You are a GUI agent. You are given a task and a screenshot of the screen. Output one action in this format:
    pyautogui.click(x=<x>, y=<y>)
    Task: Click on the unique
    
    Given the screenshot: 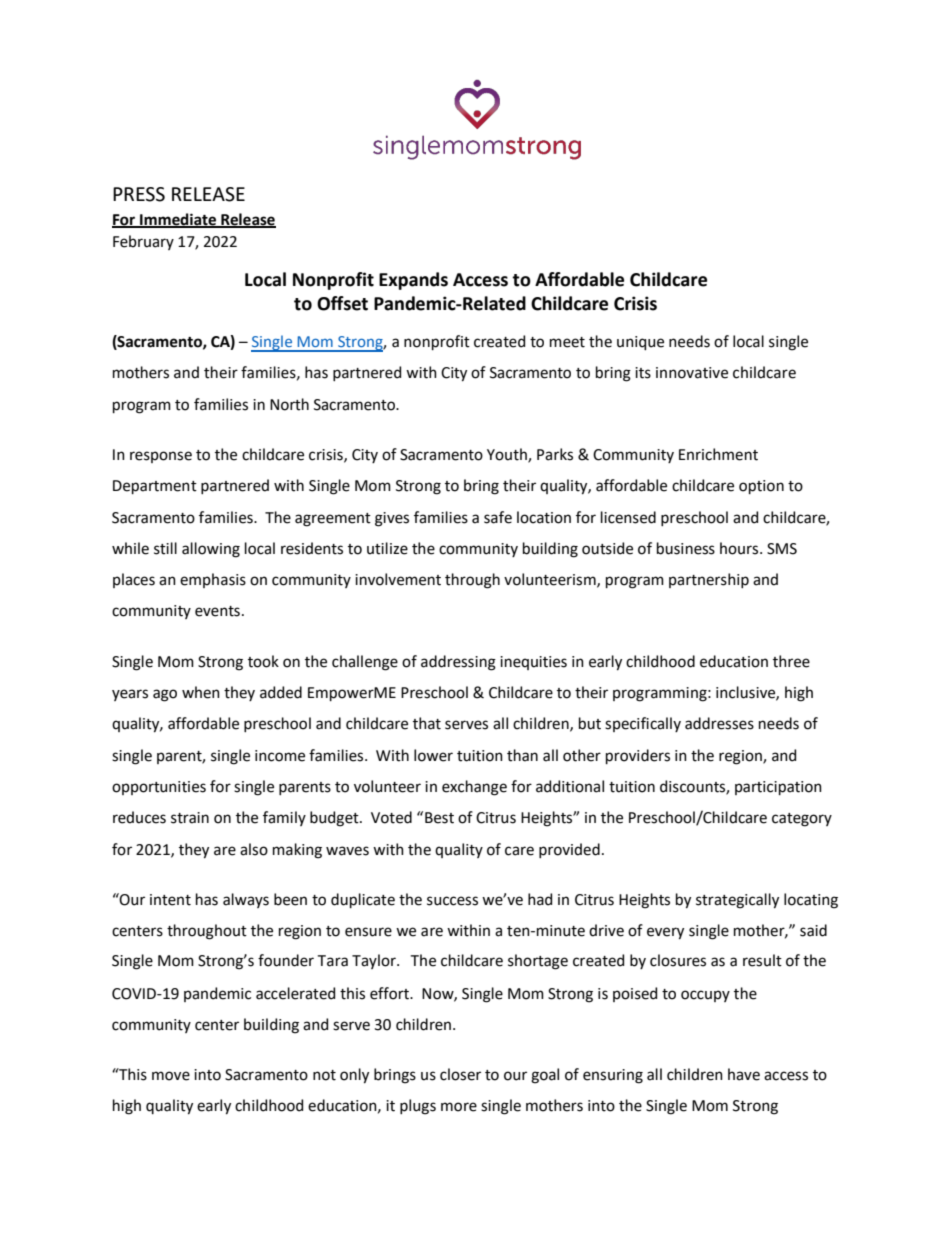 What is the action you would take?
    pyautogui.click(x=640, y=343)
